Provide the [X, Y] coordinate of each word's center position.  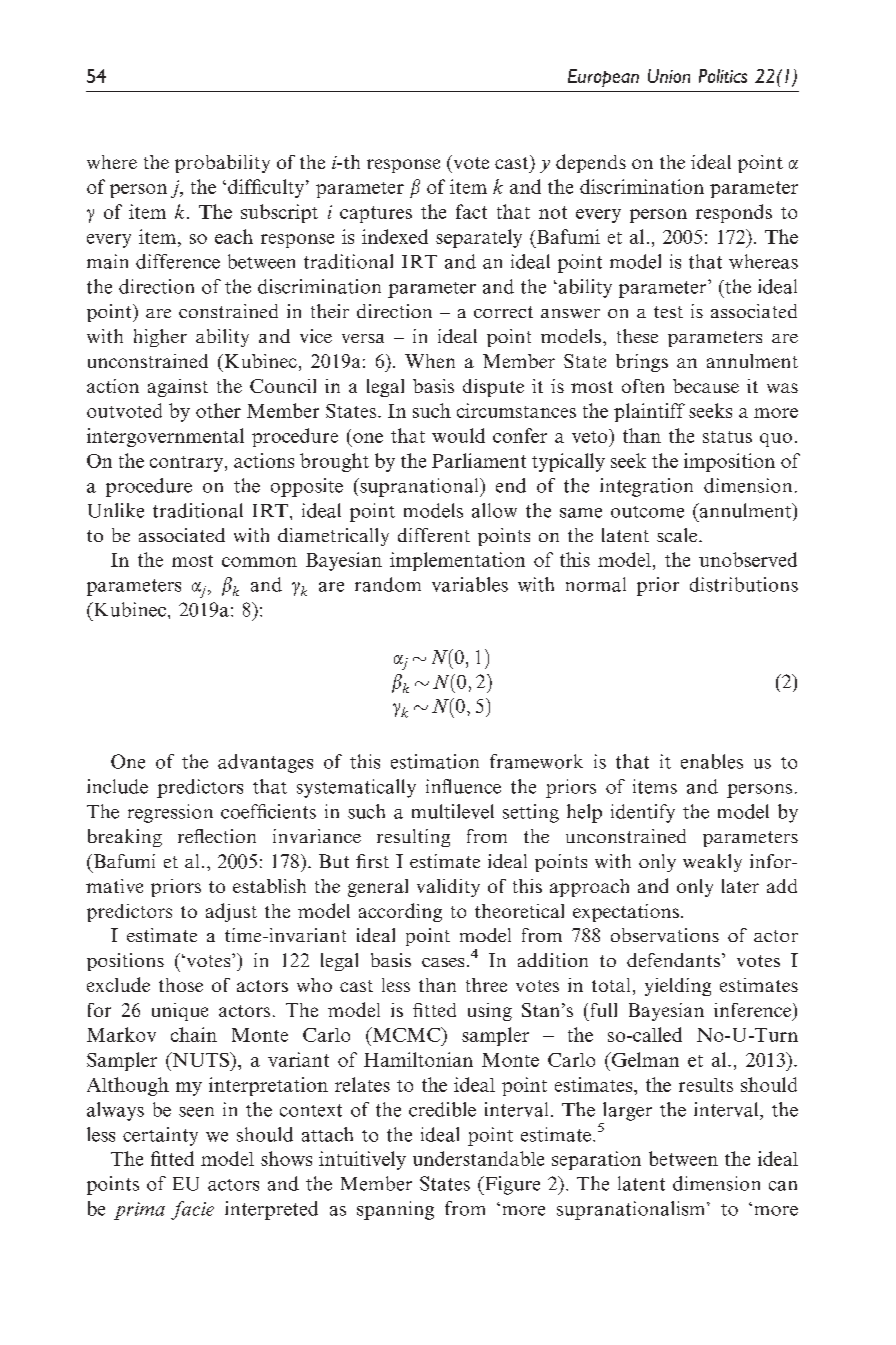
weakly [712, 863]
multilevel [453, 811]
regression [170, 813]
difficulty [267, 188]
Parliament [479, 460]
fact [471, 211]
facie [192, 1210]
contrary [186, 464]
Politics [723, 76]
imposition [729, 462]
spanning [395, 1210]
